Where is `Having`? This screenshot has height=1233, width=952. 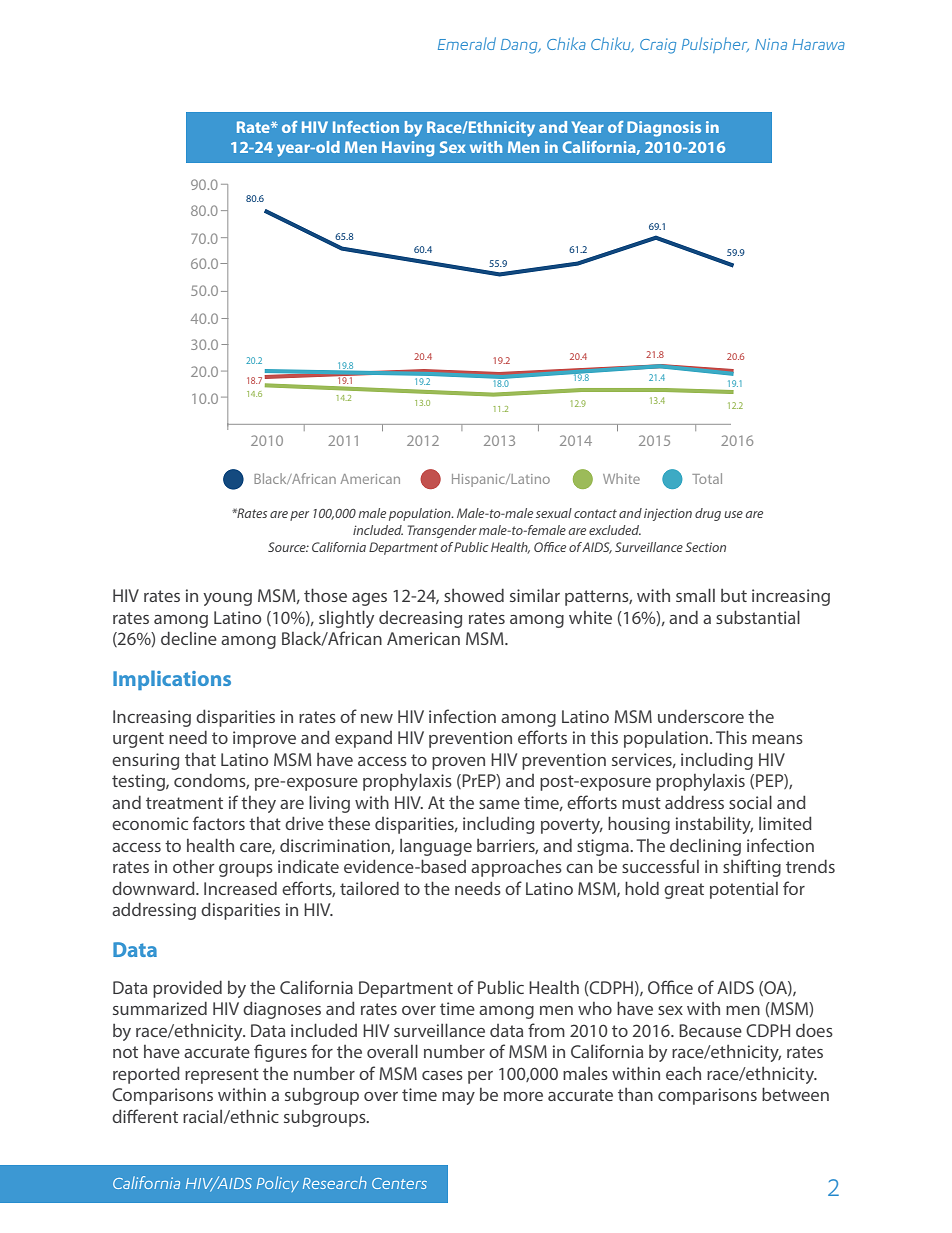 Having is located at coordinates (408, 149).
